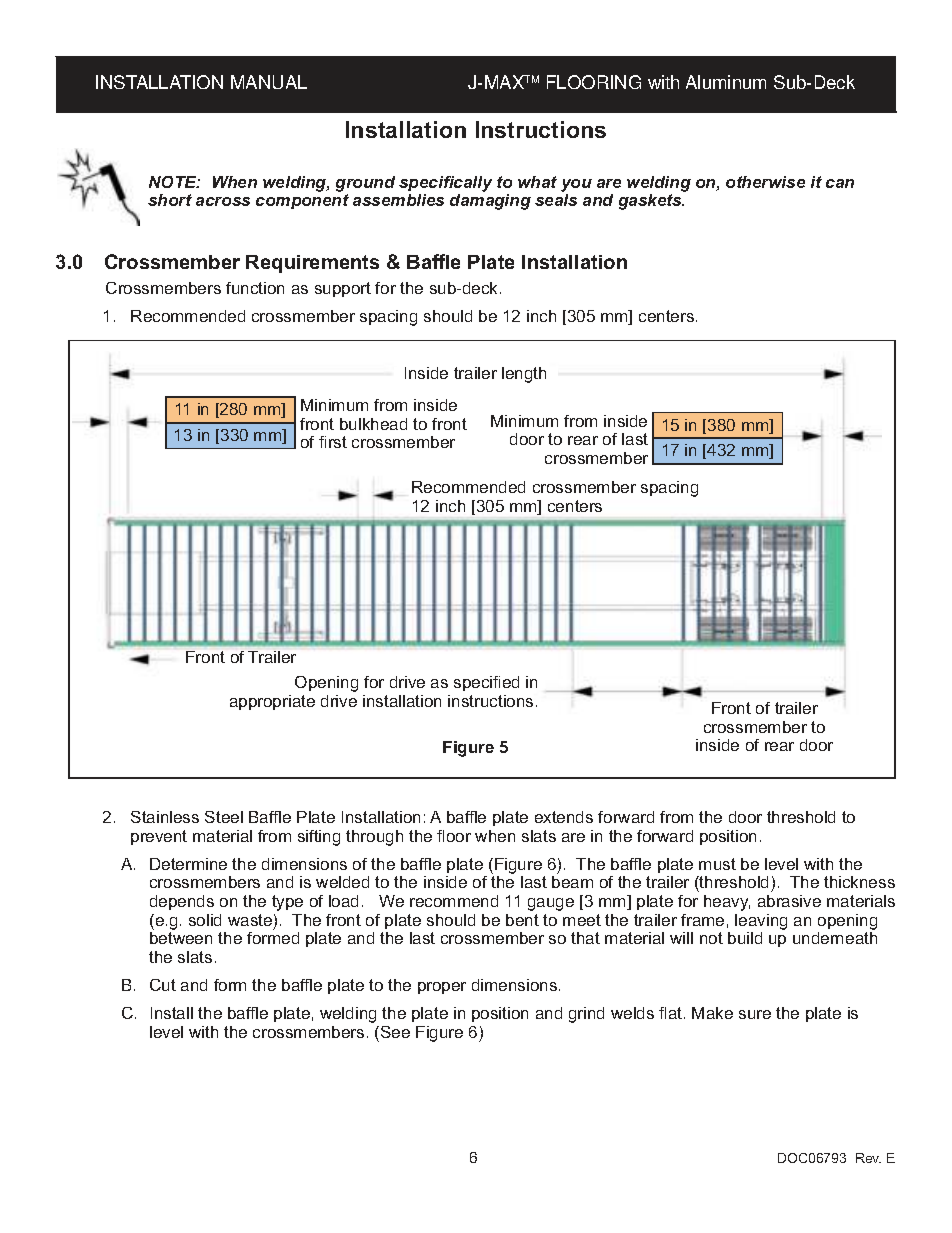  What do you see at coordinates (442, 988) in the page?
I see `proper` at bounding box center [442, 988].
